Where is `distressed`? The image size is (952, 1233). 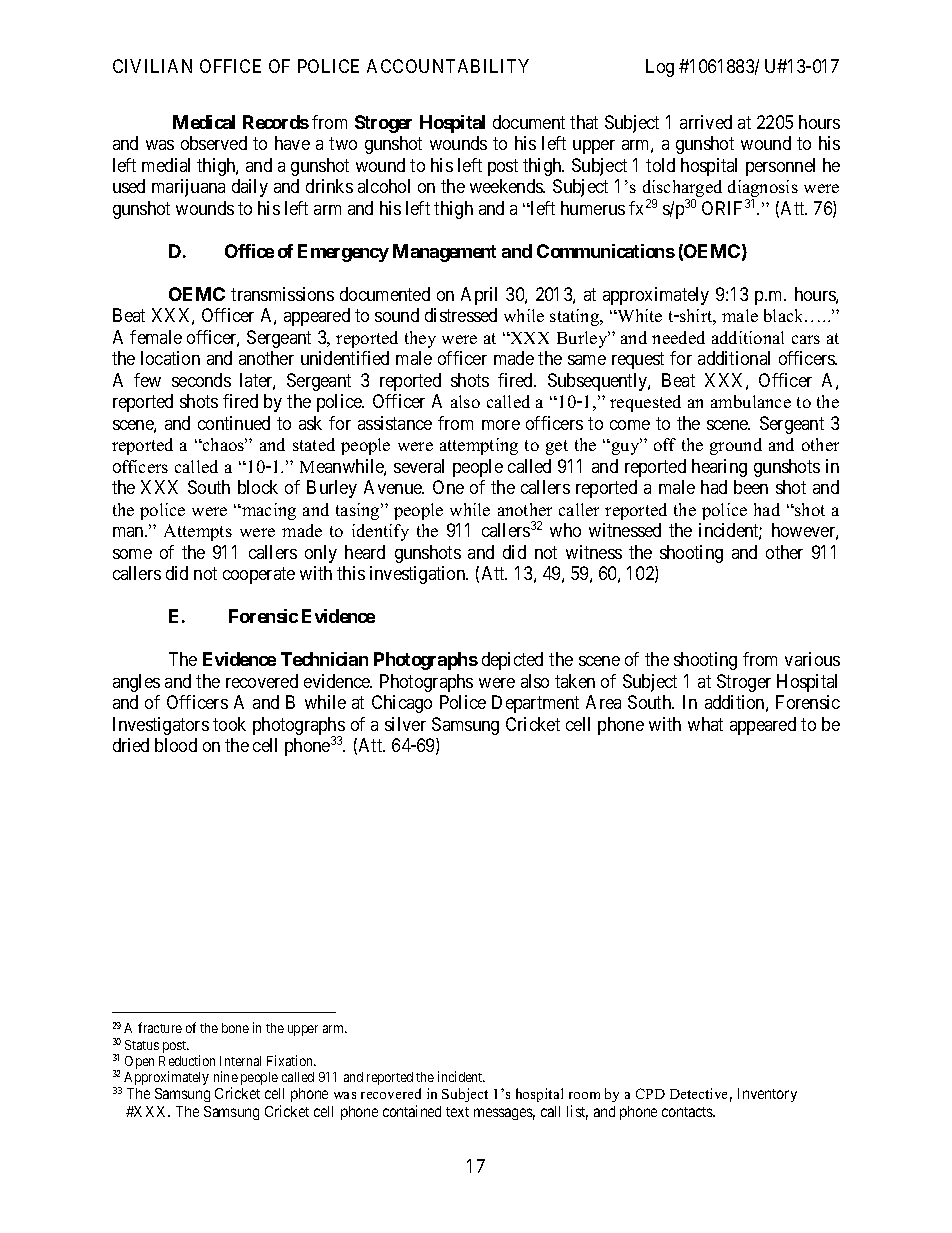 distressed is located at coordinates (461, 315).
